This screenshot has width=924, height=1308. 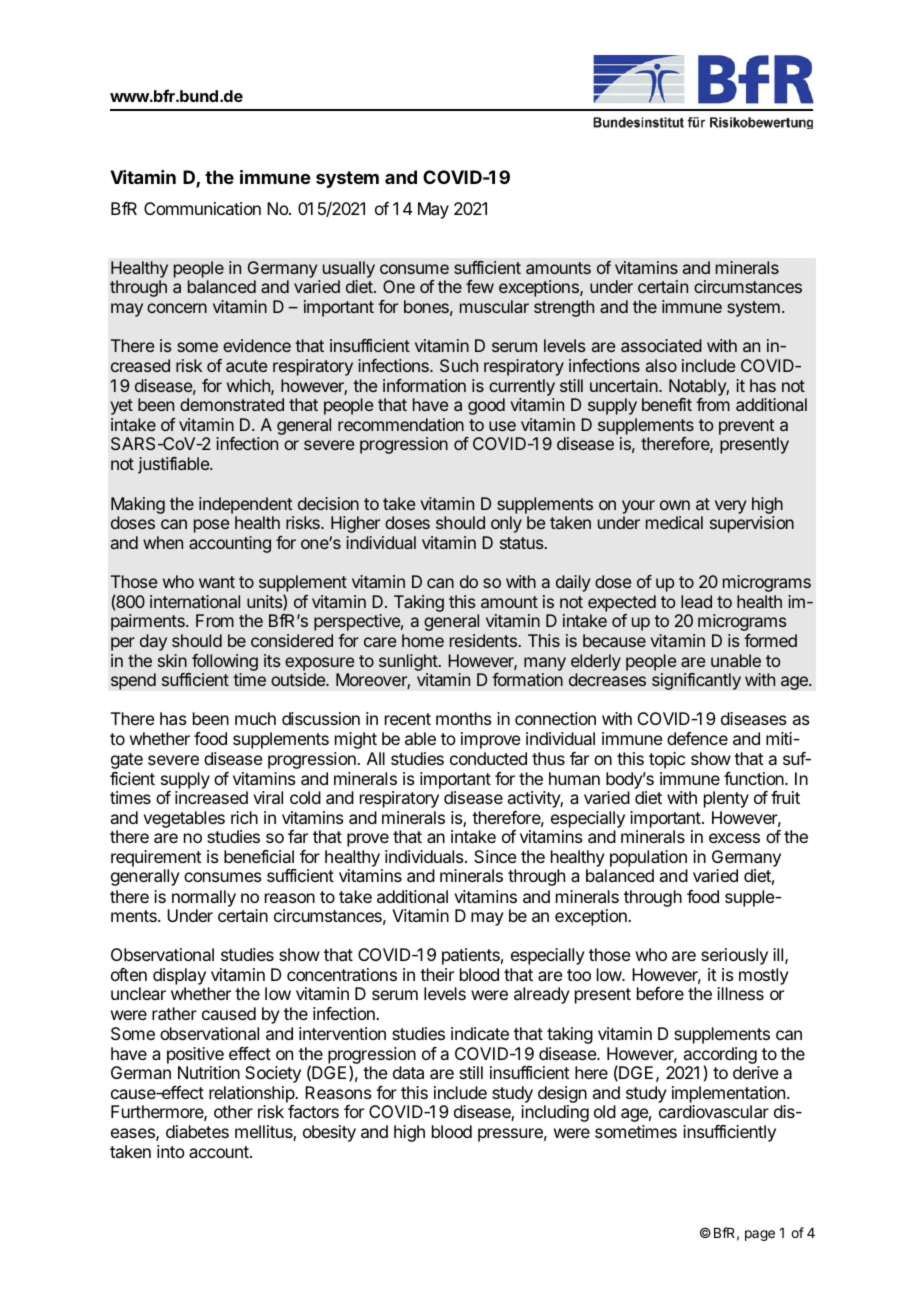 What do you see at coordinates (202, 208) in the screenshot?
I see `Communication` at bounding box center [202, 208].
